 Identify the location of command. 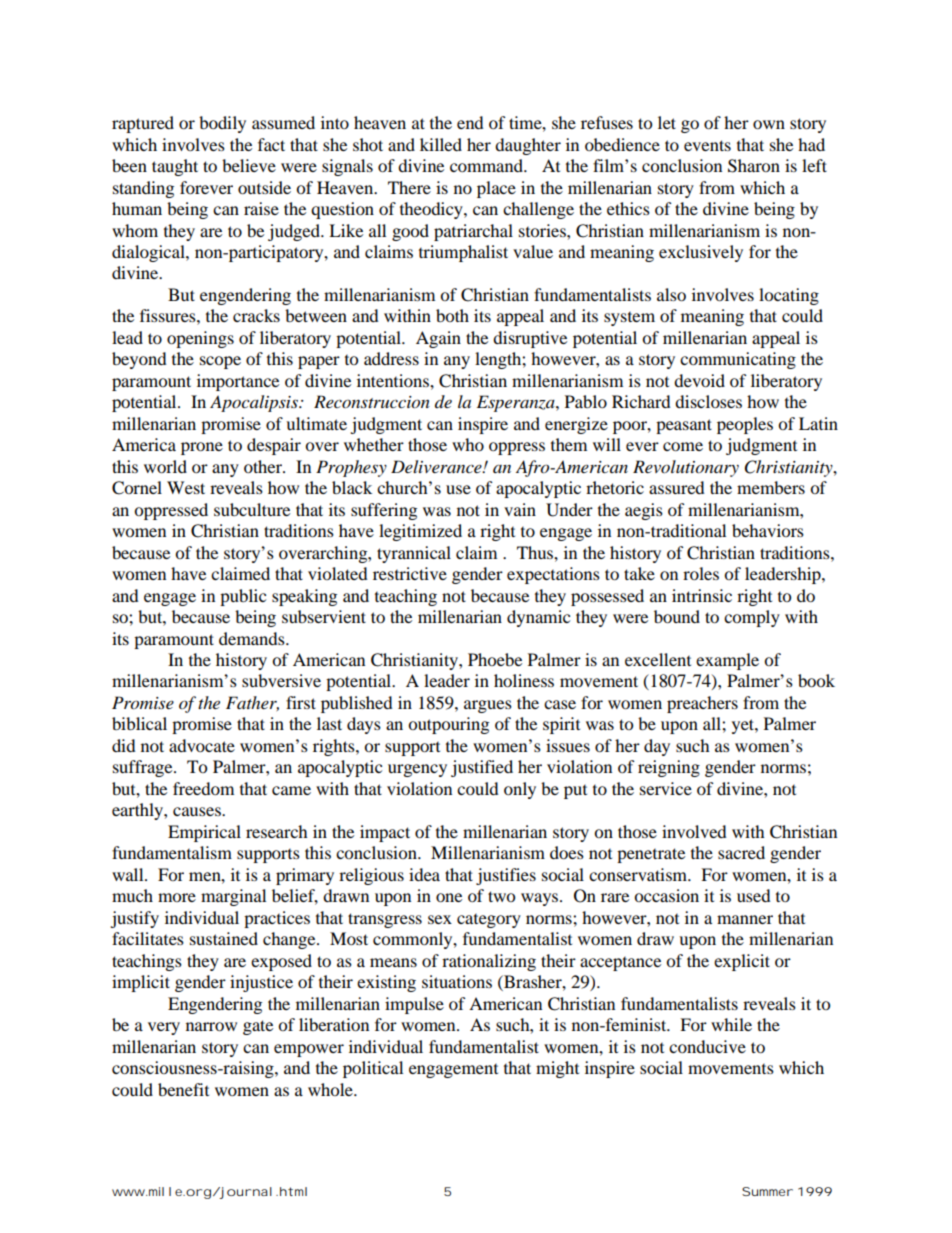
(487, 165).
